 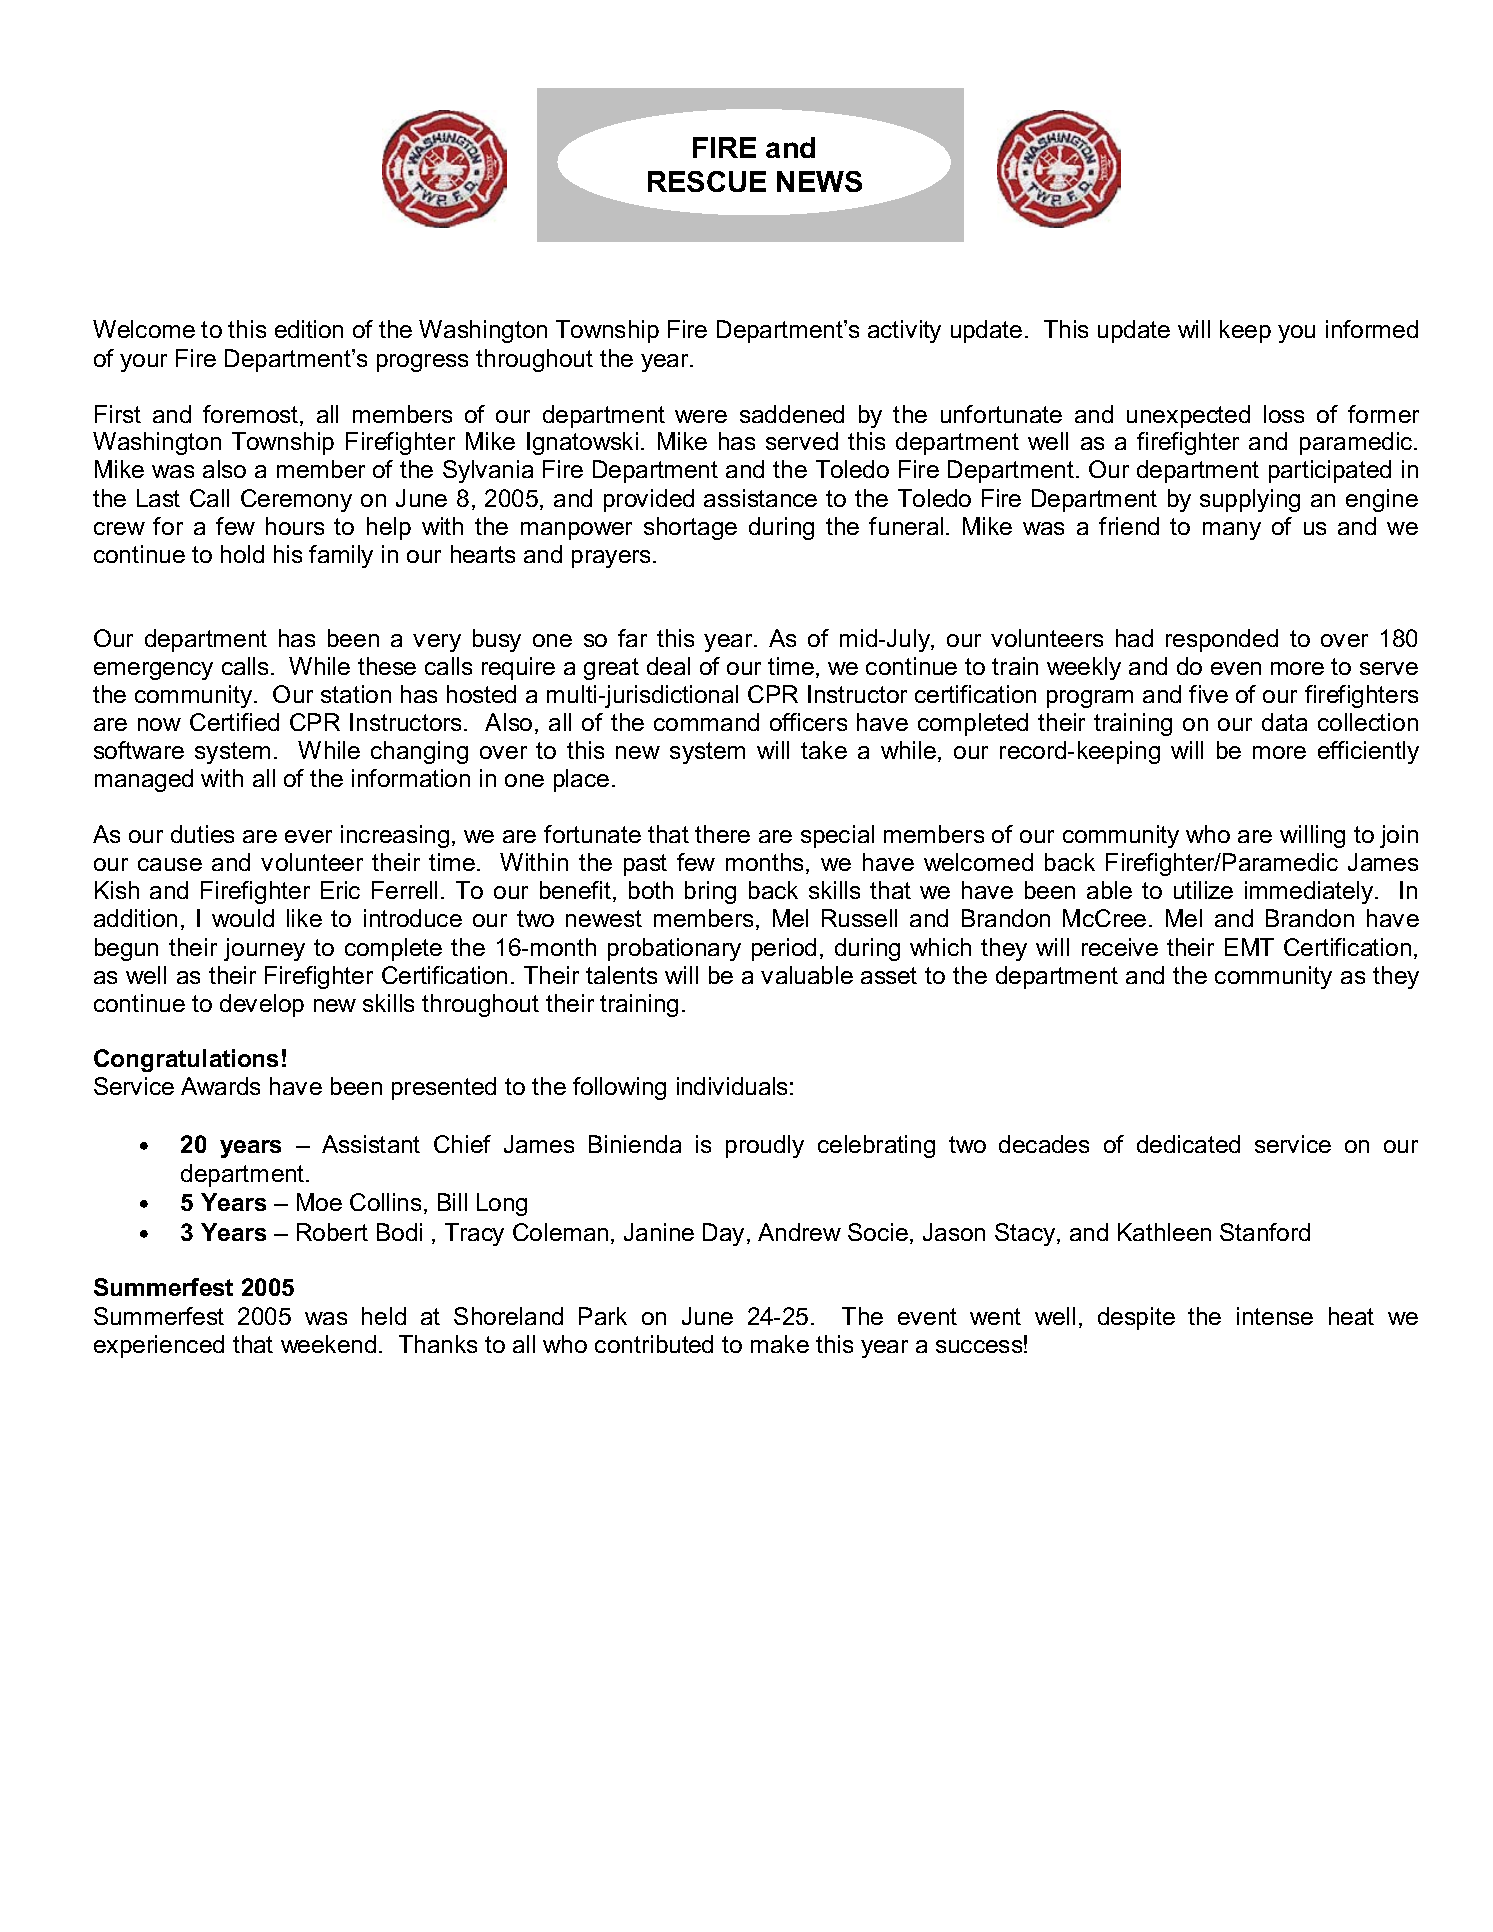 I want to click on hold, so click(x=242, y=554).
